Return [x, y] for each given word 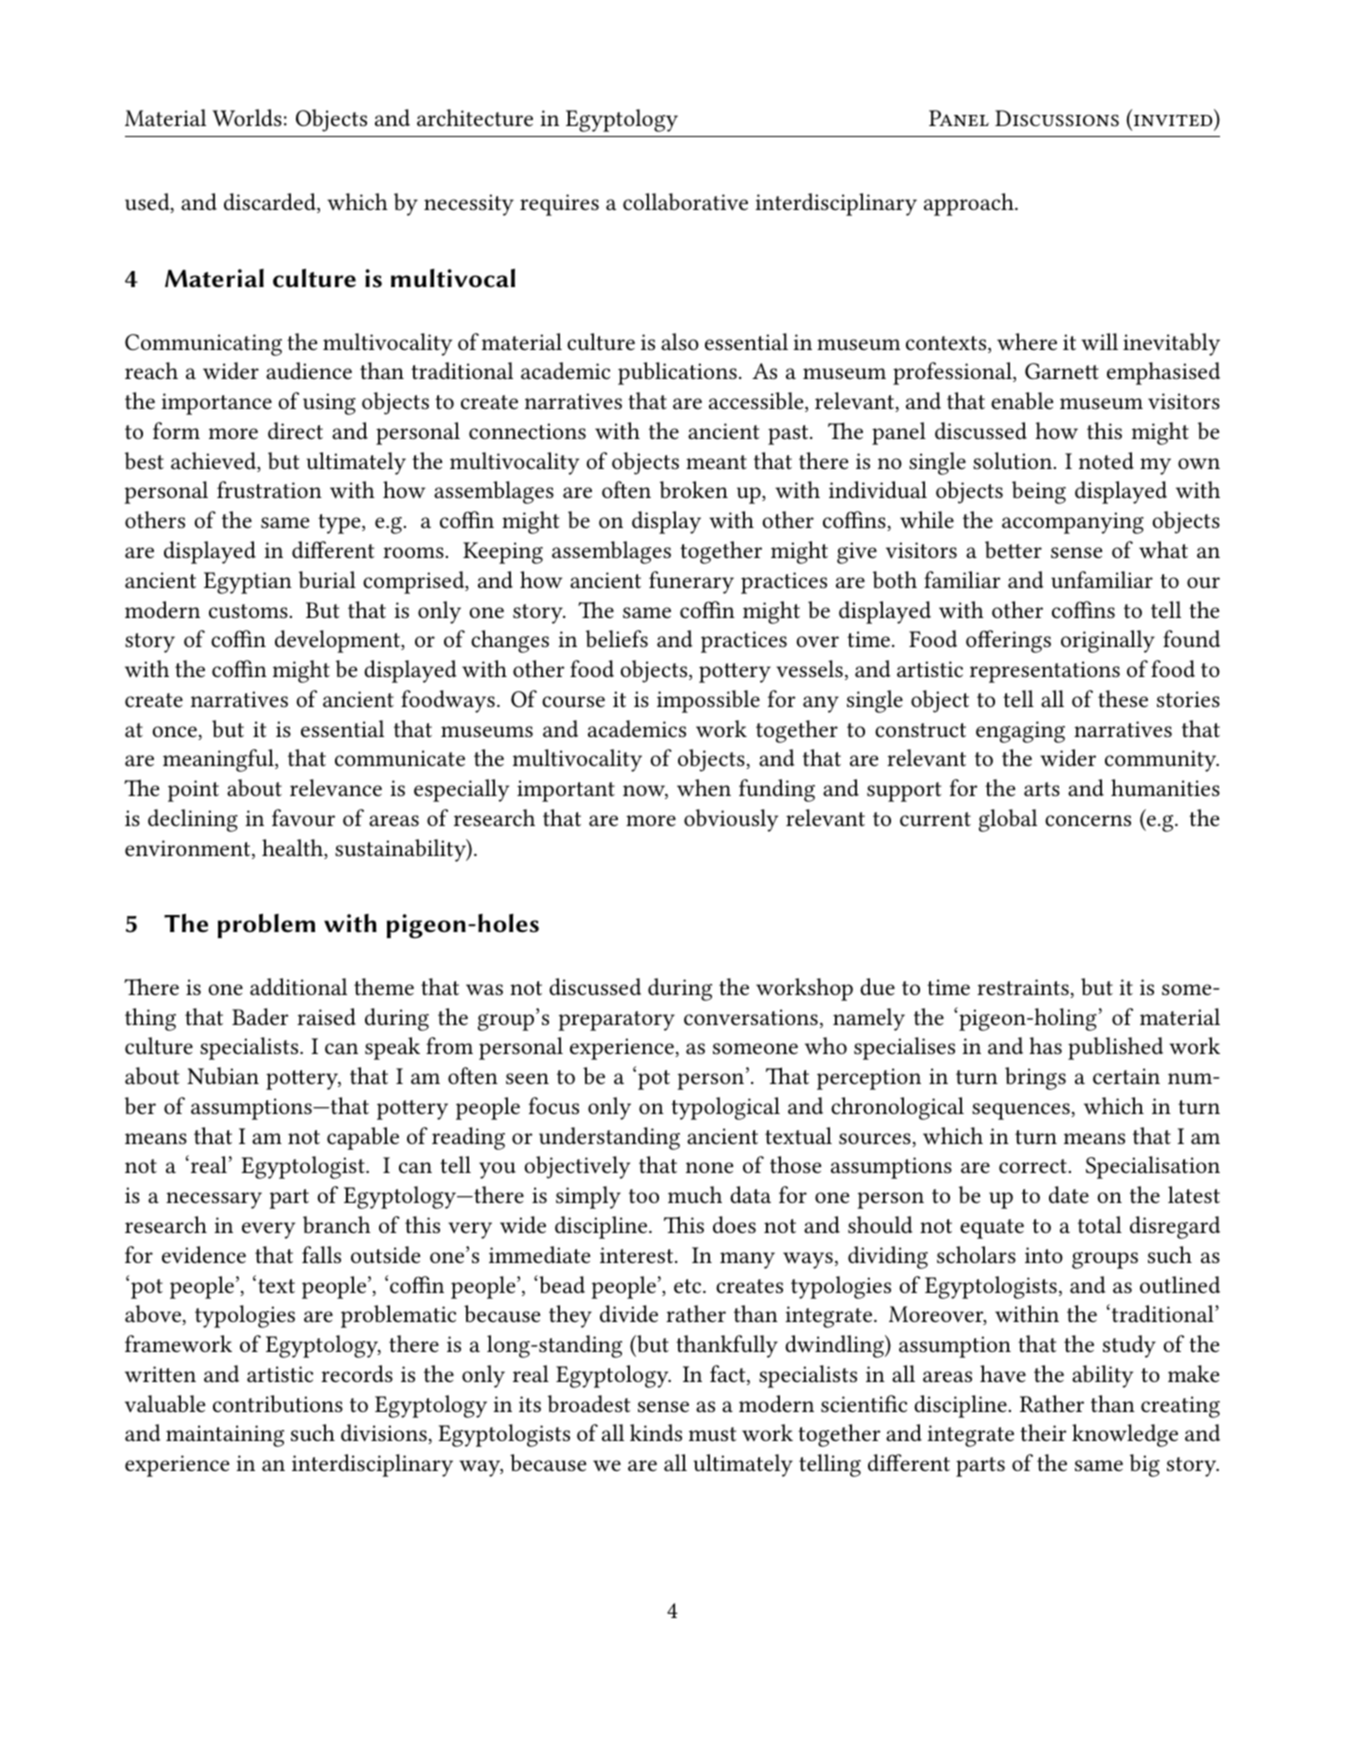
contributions [278, 1404]
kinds [656, 1433]
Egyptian [248, 583]
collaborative [685, 202]
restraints [1024, 988]
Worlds [247, 118]
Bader [260, 1017]
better [1013, 550]
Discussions [1057, 118]
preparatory [617, 1021]
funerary [691, 582]
